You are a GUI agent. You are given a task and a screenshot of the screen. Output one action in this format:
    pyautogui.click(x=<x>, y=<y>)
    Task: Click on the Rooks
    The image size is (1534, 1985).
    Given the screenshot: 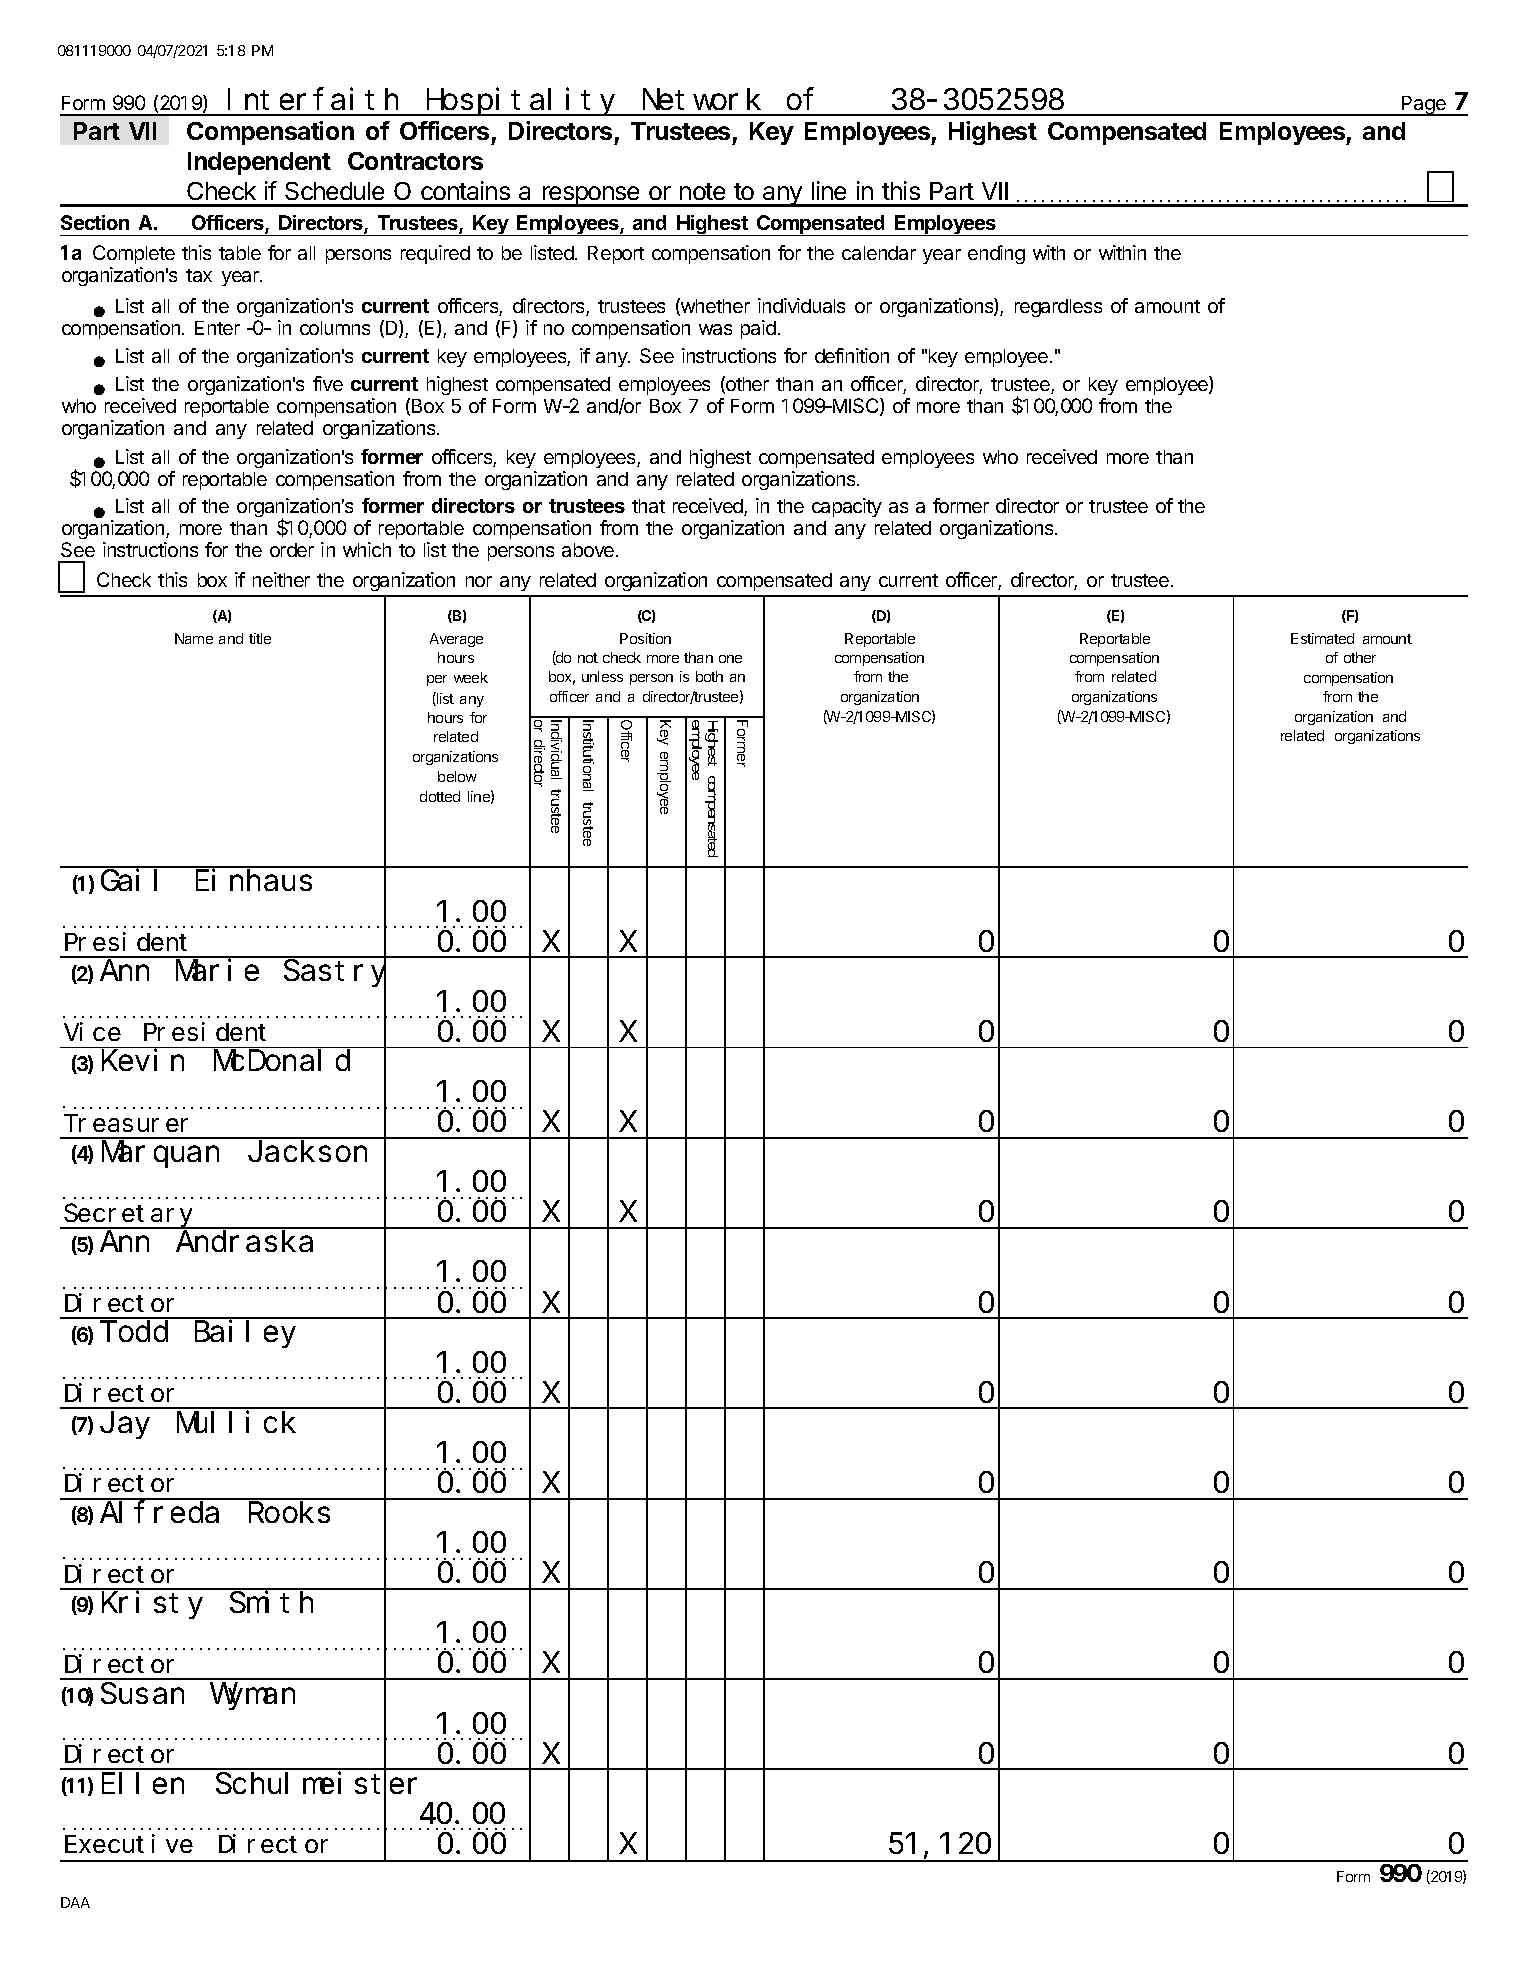 What is the action you would take?
    pyautogui.click(x=289, y=1512)
